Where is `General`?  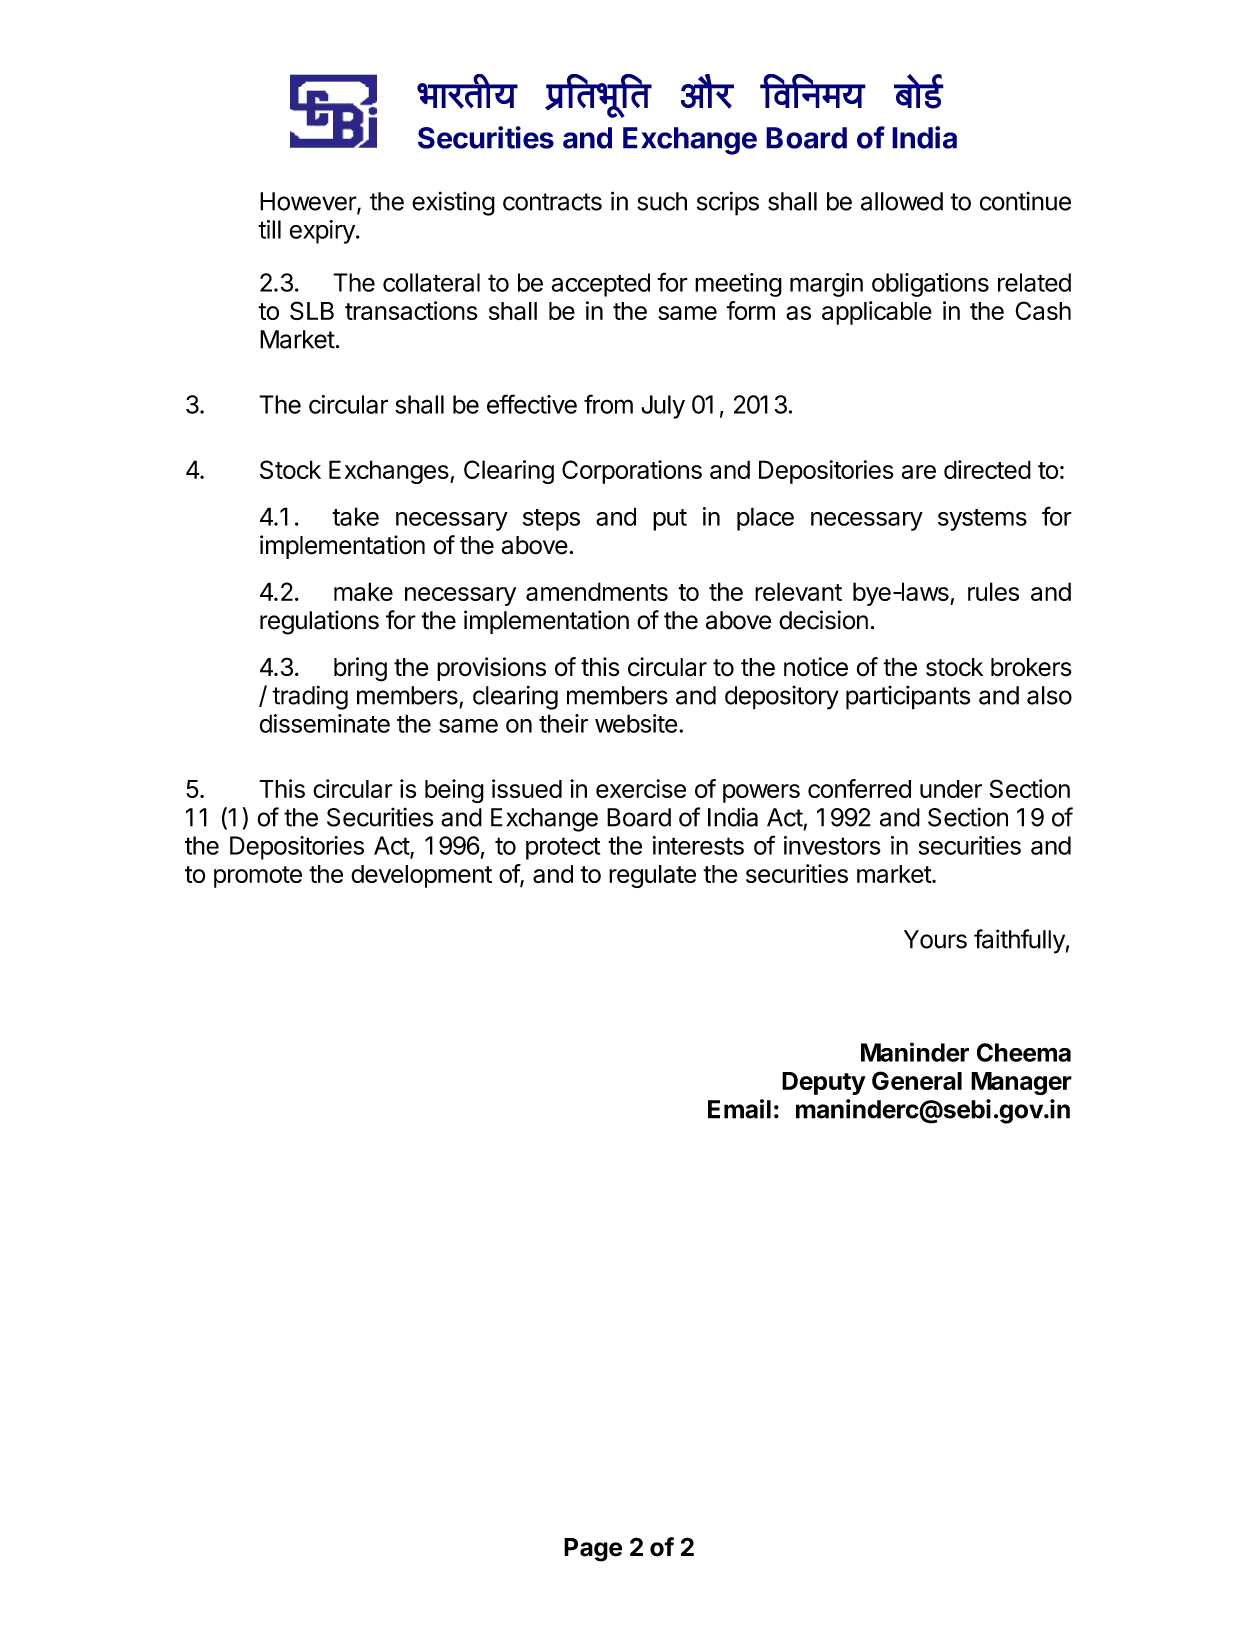 General is located at coordinates (917, 1080).
